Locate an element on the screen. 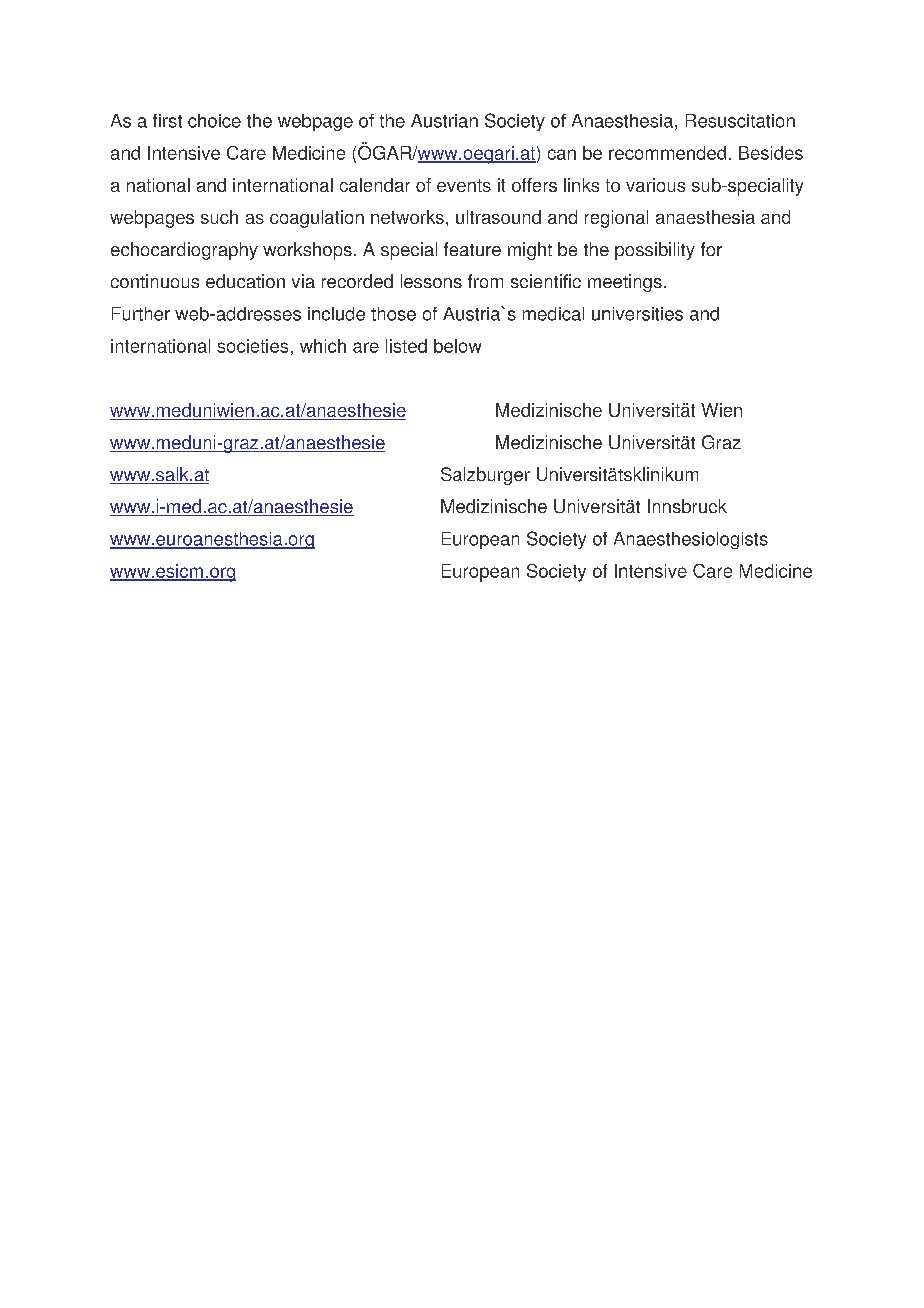  meetings is located at coordinates (625, 283).
